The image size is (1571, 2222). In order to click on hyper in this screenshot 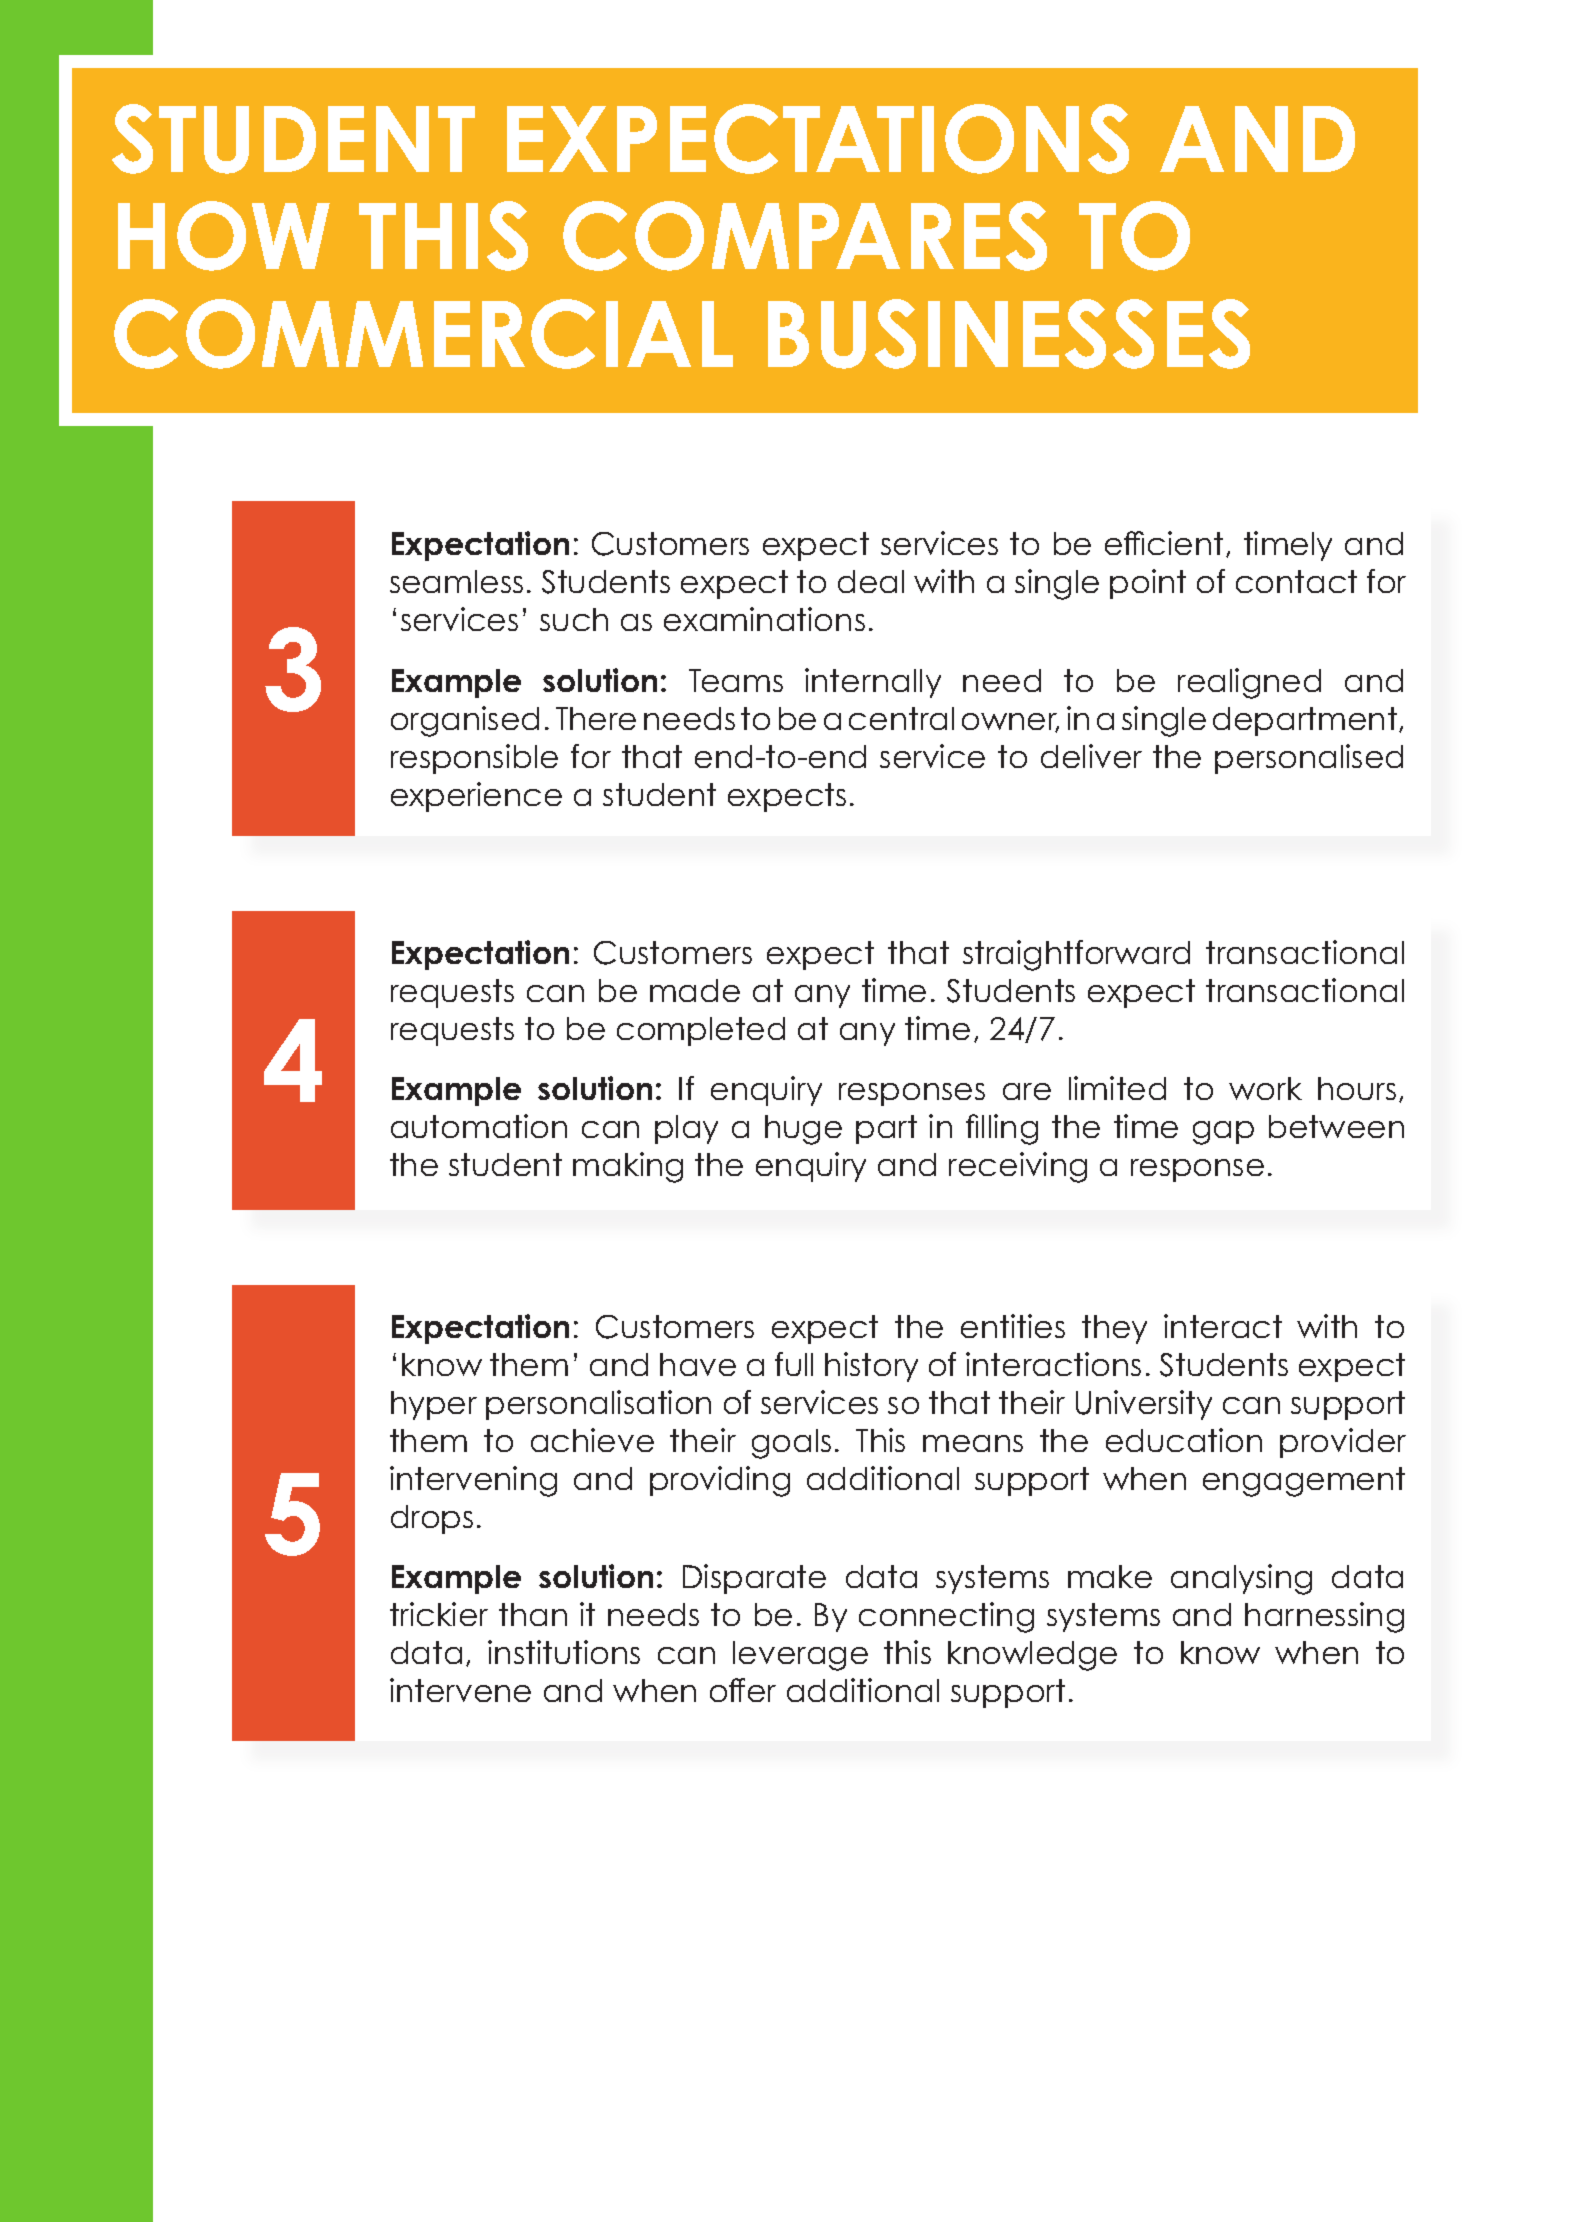, I will do `click(434, 1405)`.
